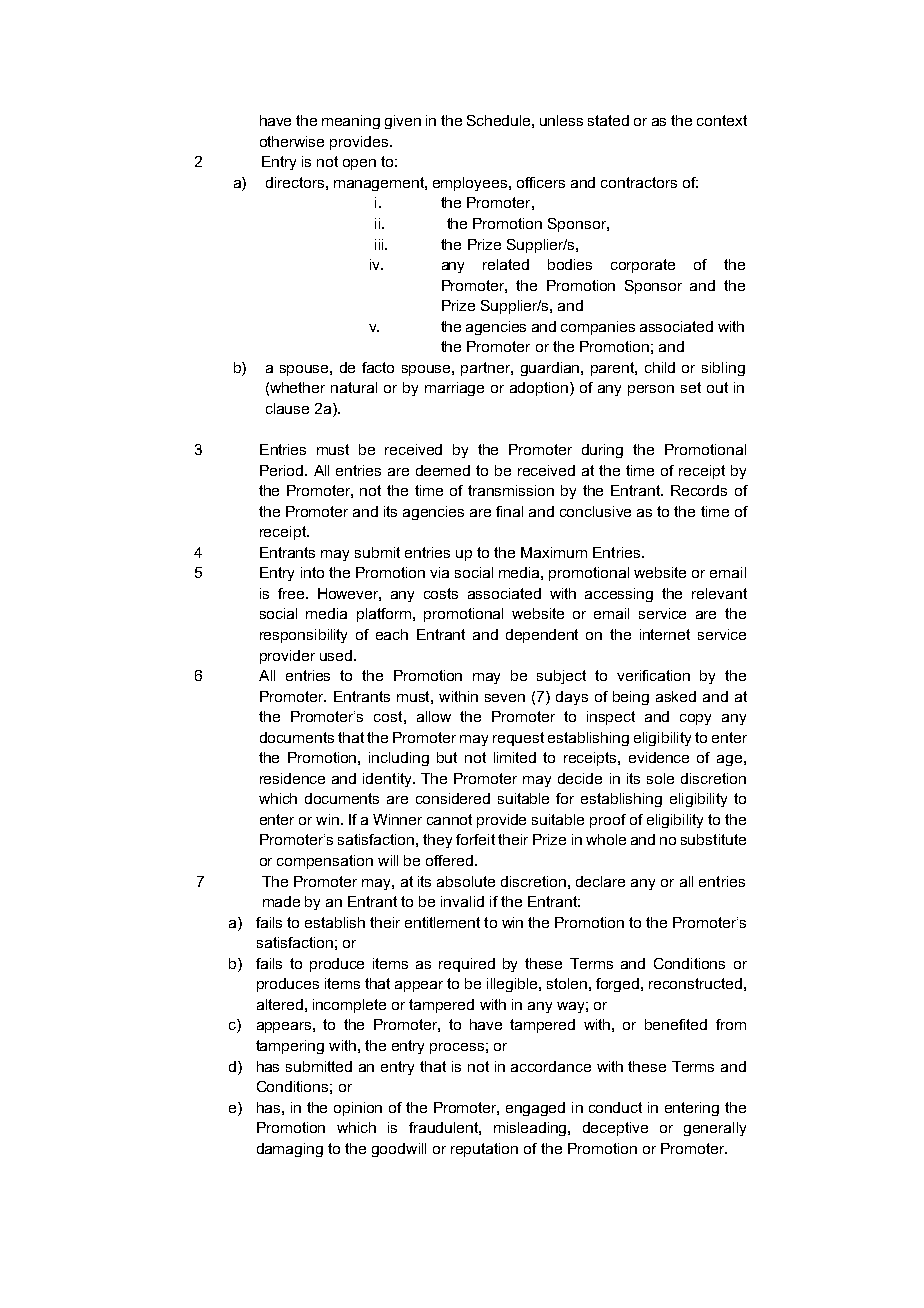 The width and height of the document is (924, 1308). I want to click on residence, so click(292, 778).
